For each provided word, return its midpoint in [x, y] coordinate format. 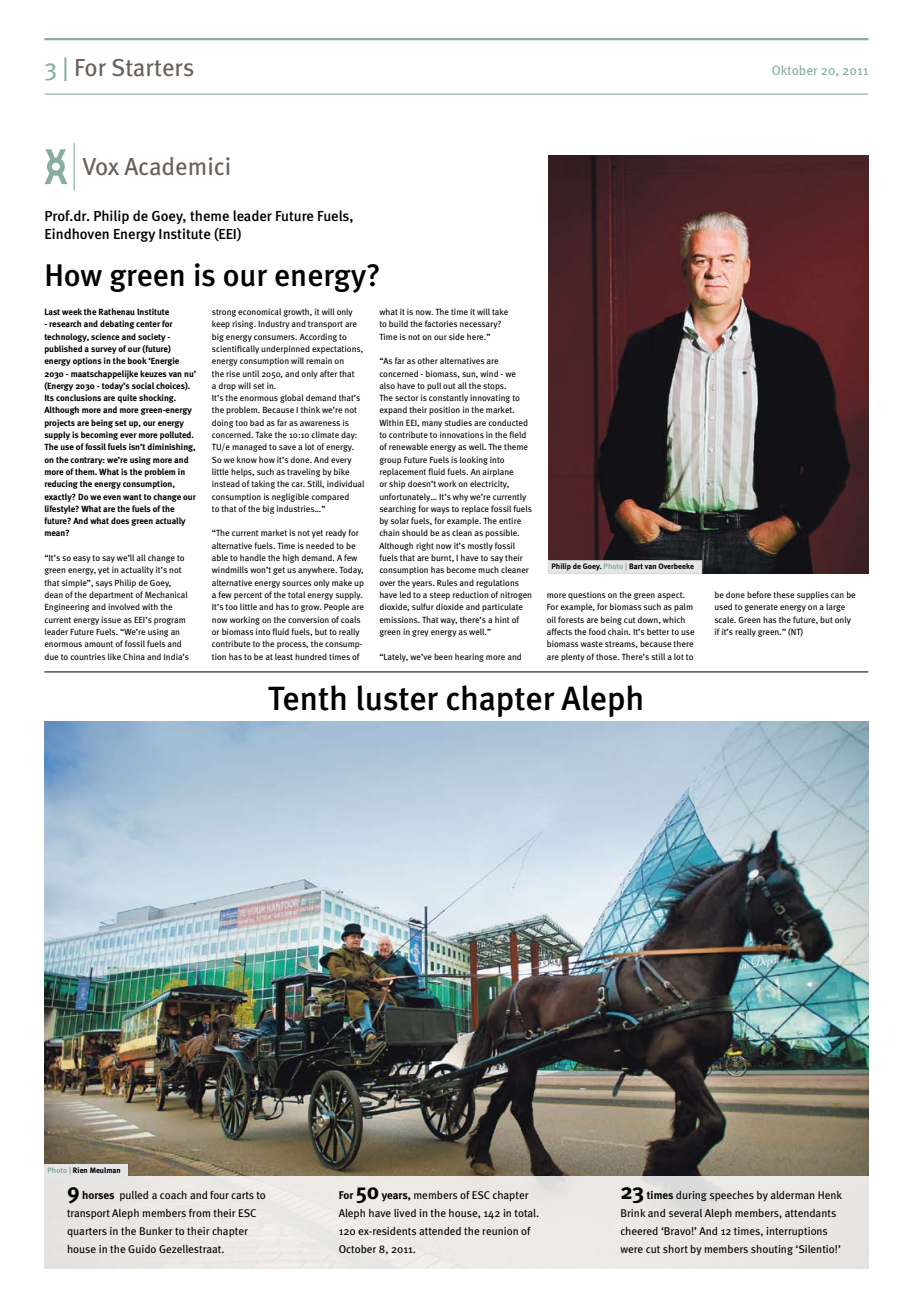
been [443, 656]
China [134, 656]
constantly [448, 398]
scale [725, 619]
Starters [152, 68]
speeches [732, 1196]
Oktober [794, 70]
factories [441, 323]
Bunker [156, 1231]
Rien [80, 1170]
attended [440, 1231]
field [517, 434]
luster [397, 698]
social [143, 385]
